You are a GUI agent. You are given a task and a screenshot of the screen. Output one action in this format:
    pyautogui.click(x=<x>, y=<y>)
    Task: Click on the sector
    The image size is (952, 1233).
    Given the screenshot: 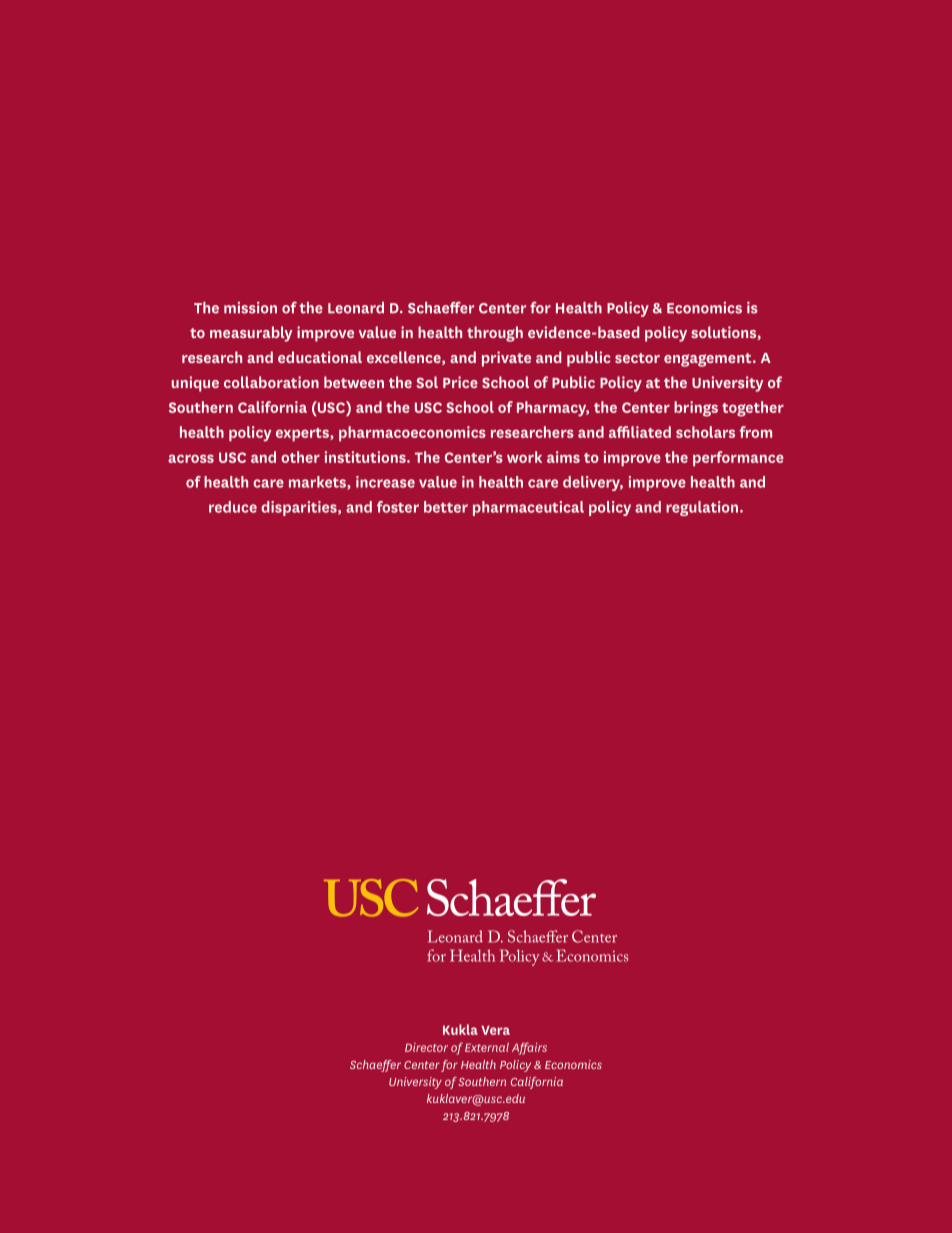 What is the action you would take?
    pyautogui.click(x=637, y=358)
